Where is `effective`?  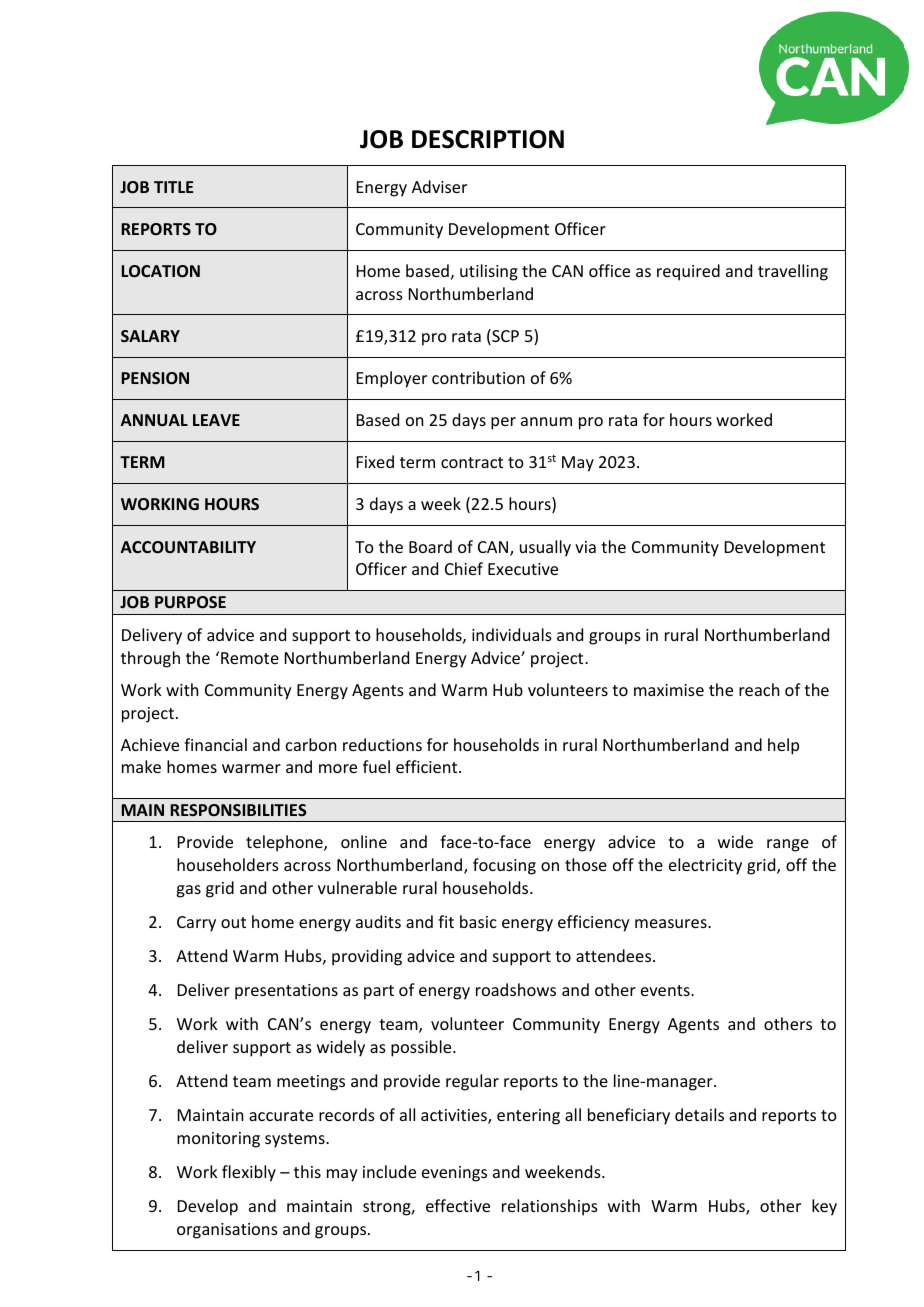 effective is located at coordinates (458, 1205).
